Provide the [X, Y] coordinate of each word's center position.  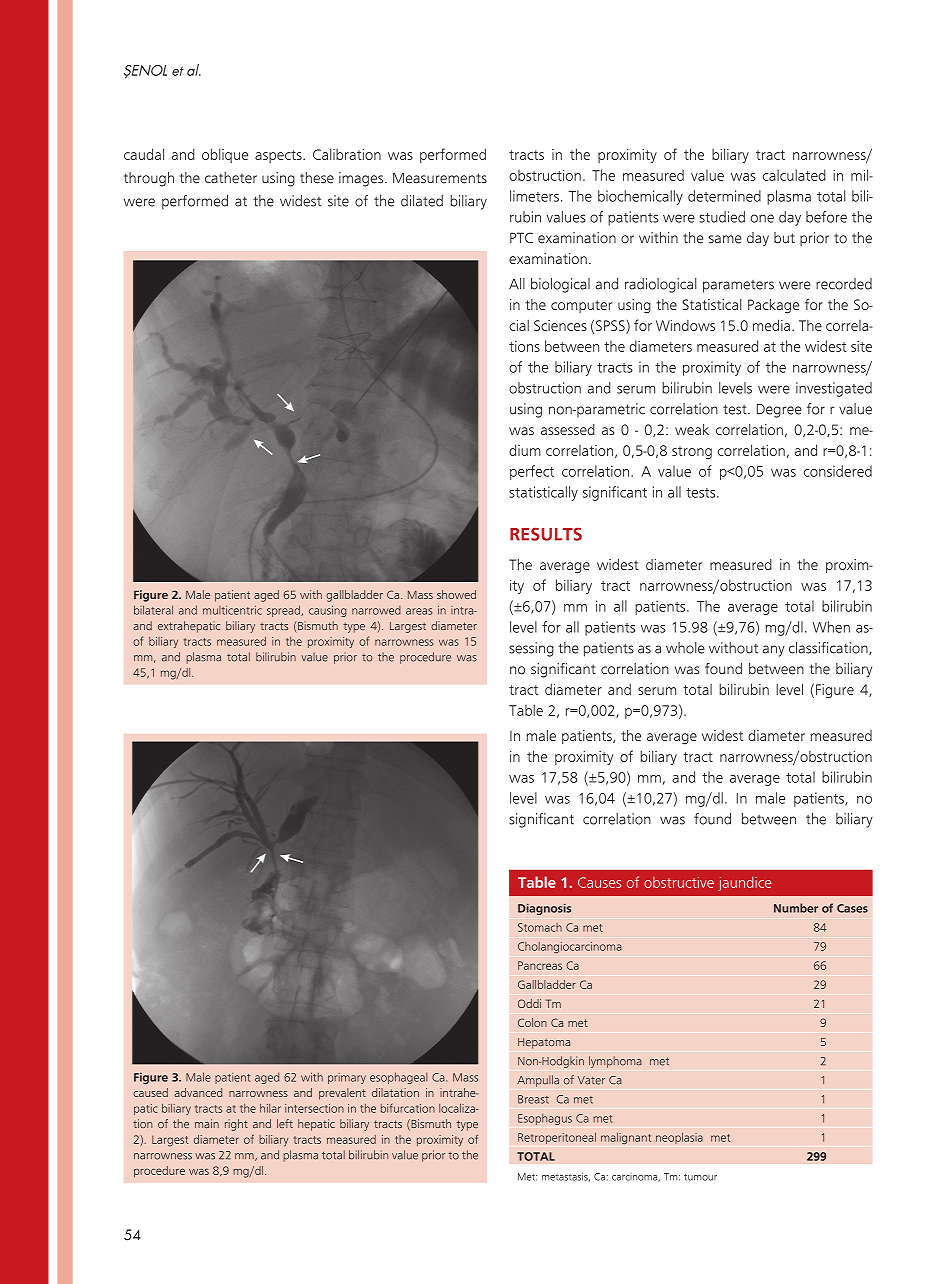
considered [838, 471]
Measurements [440, 178]
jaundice [745, 883]
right [236, 1125]
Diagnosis [544, 909]
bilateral [153, 610]
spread [284, 611]
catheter [231, 178]
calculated [794, 175]
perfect [532, 472]
